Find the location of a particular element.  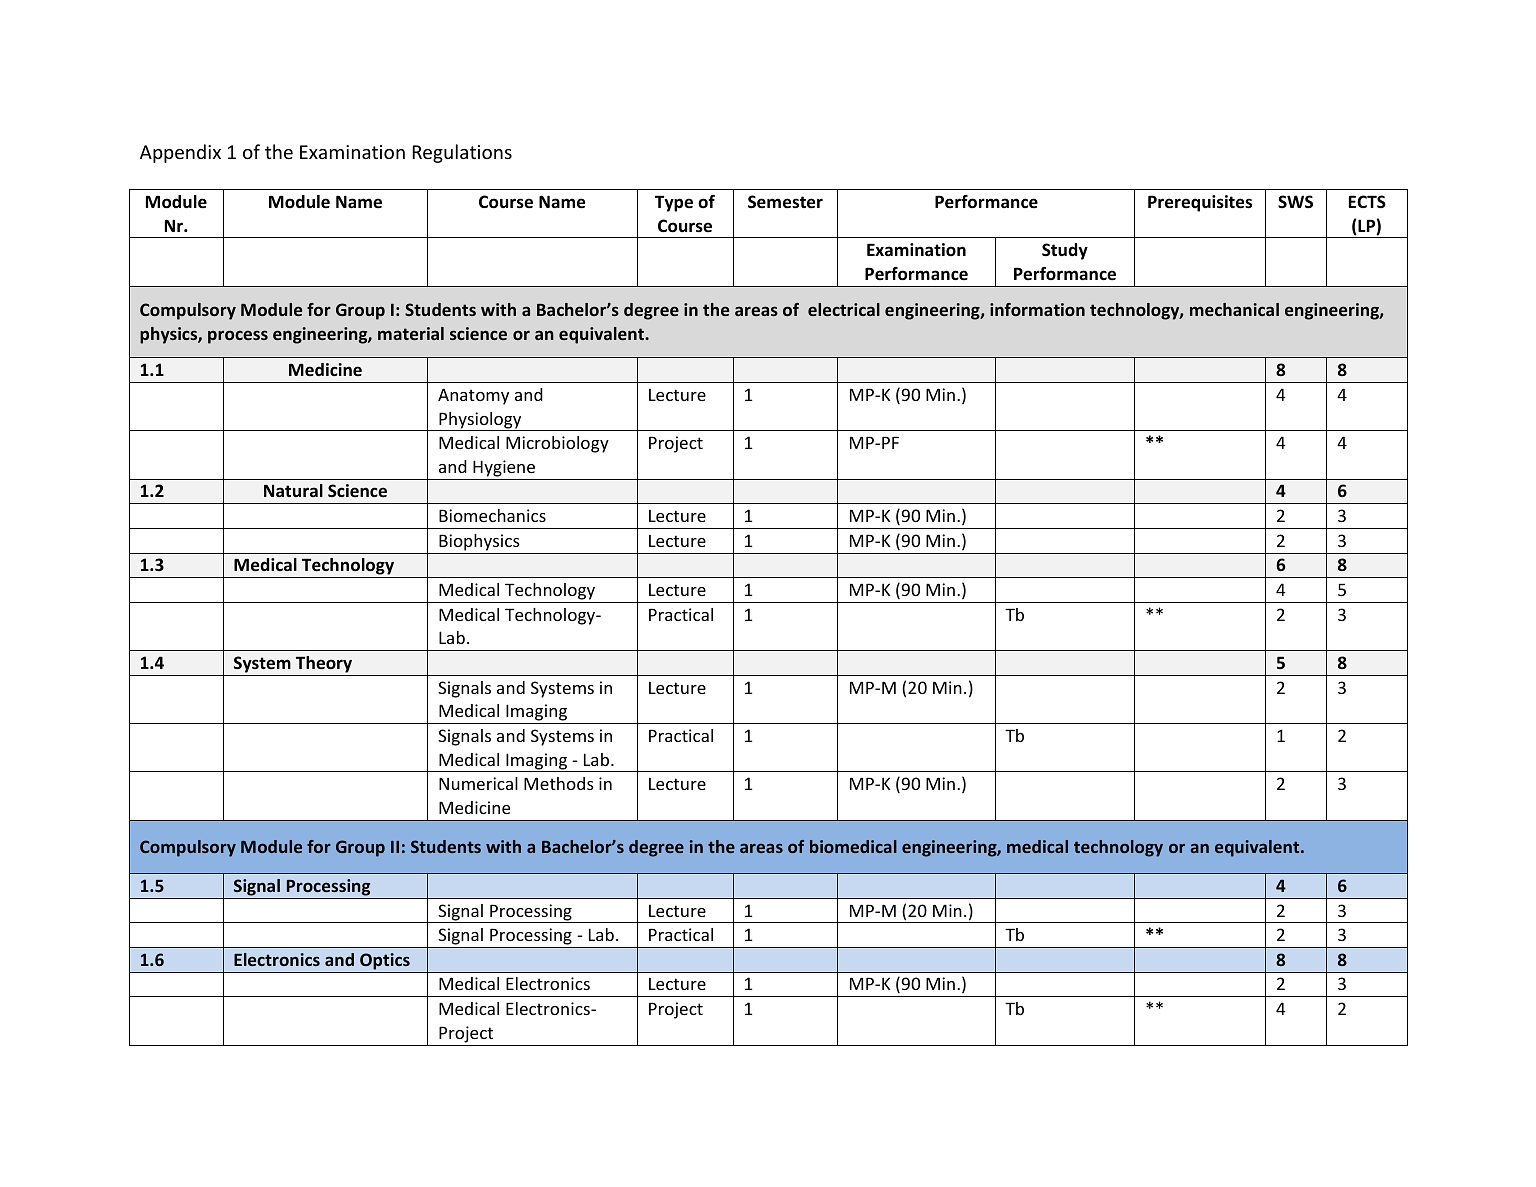

Natural is located at coordinates (293, 490).
